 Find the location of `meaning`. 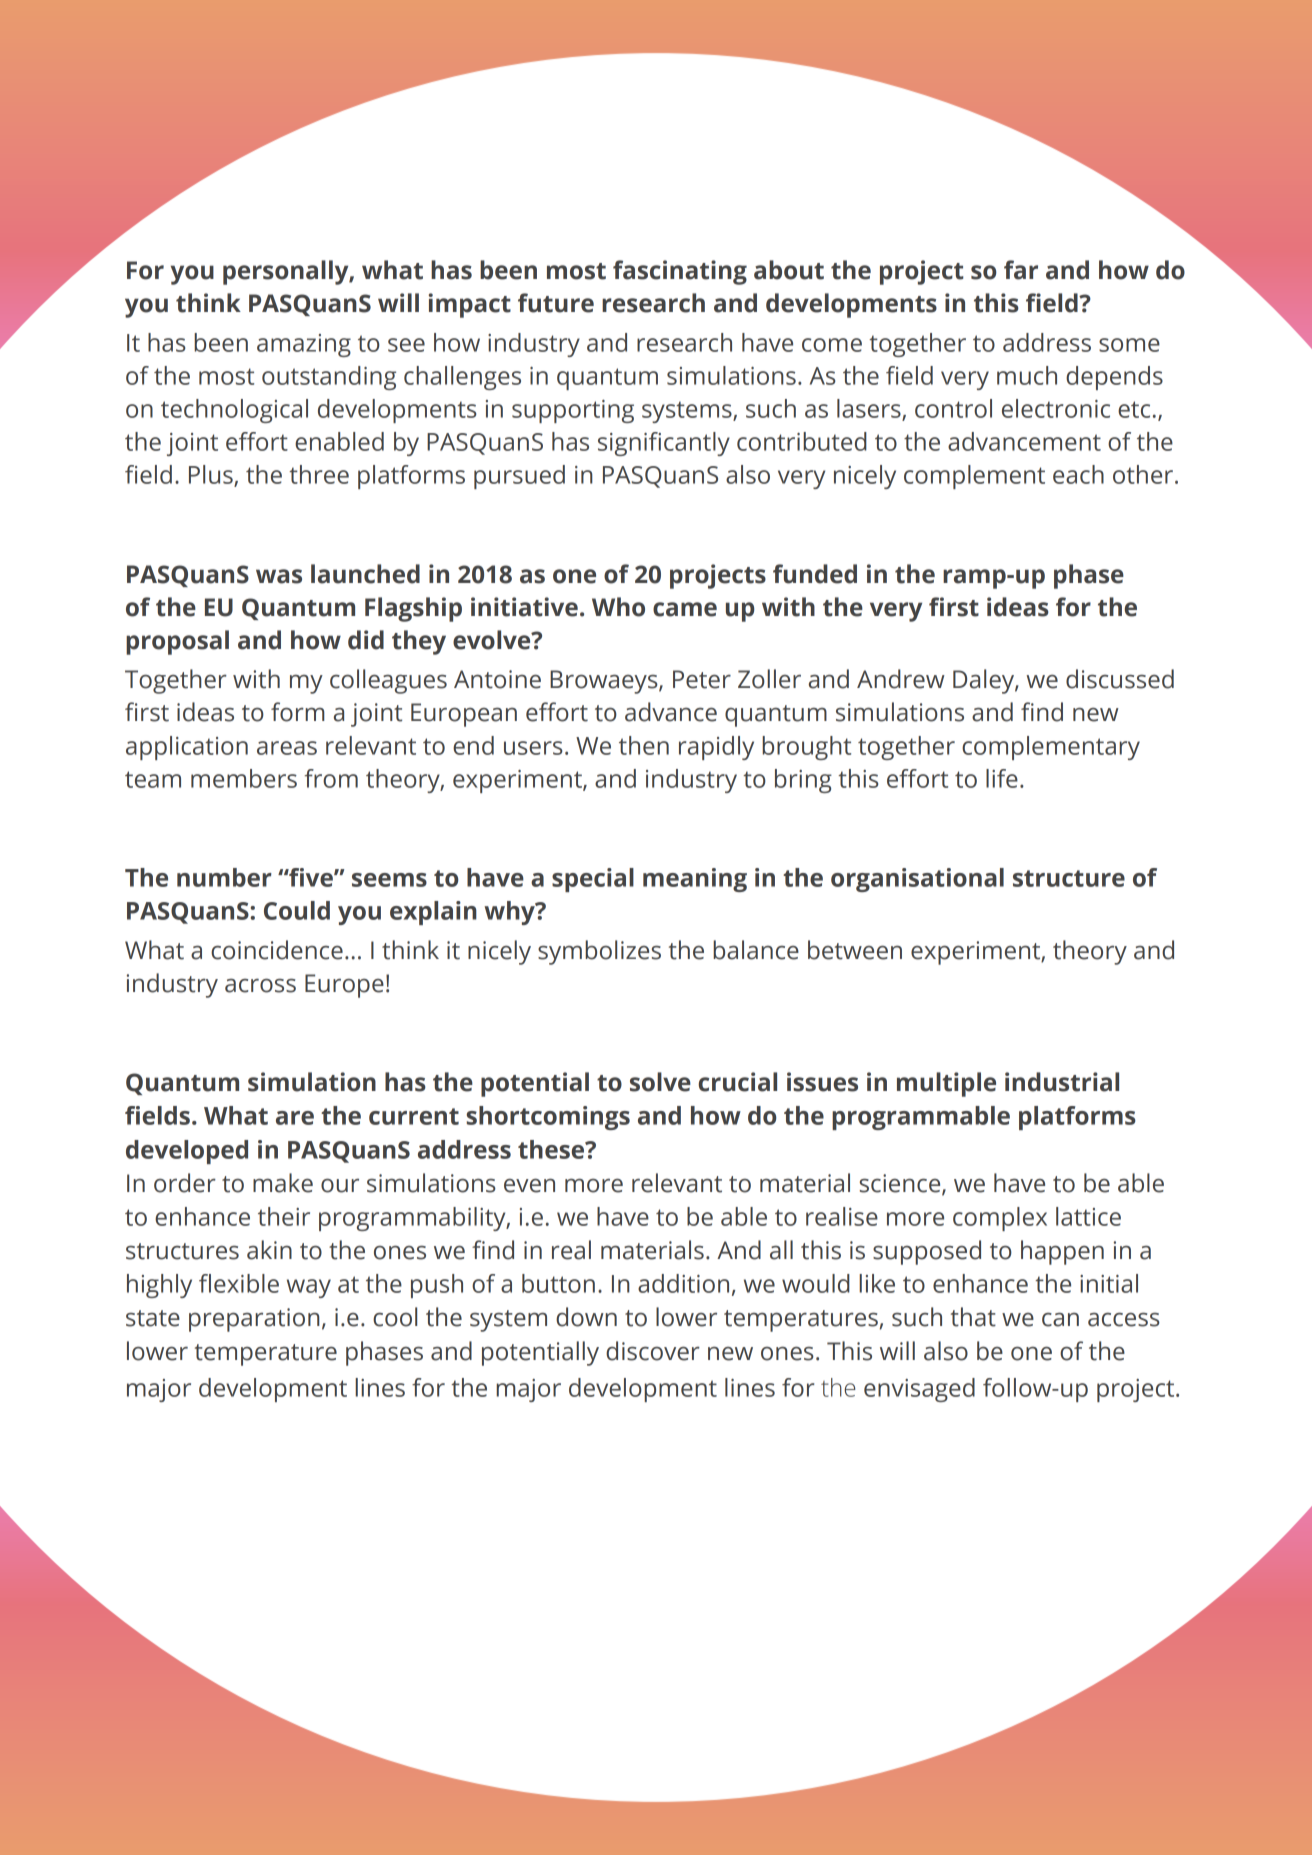

meaning is located at coordinates (695, 880).
